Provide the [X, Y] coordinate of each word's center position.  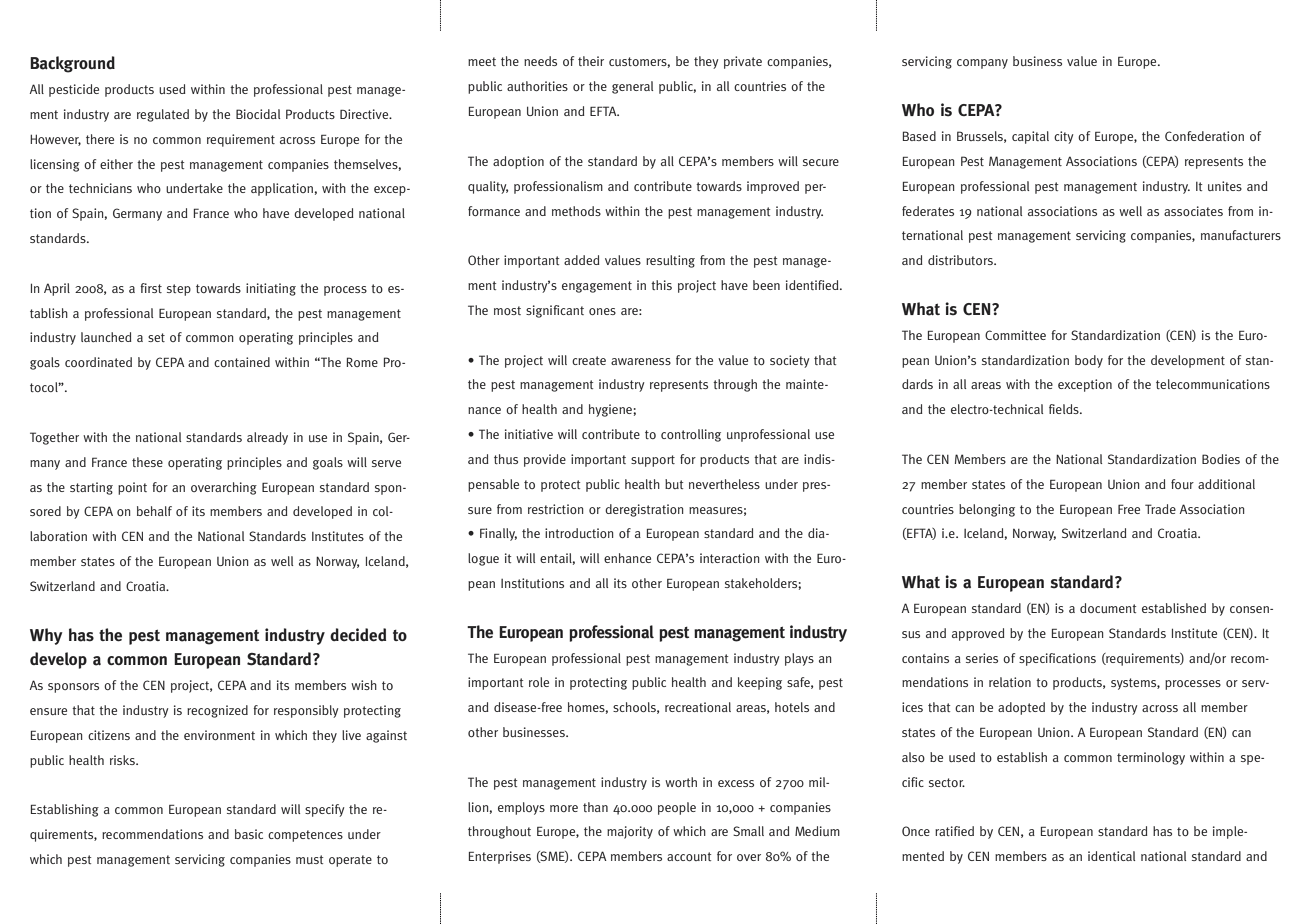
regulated [163, 115]
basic [249, 834]
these [147, 462]
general [632, 87]
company [982, 64]
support [653, 461]
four [1182, 484]
